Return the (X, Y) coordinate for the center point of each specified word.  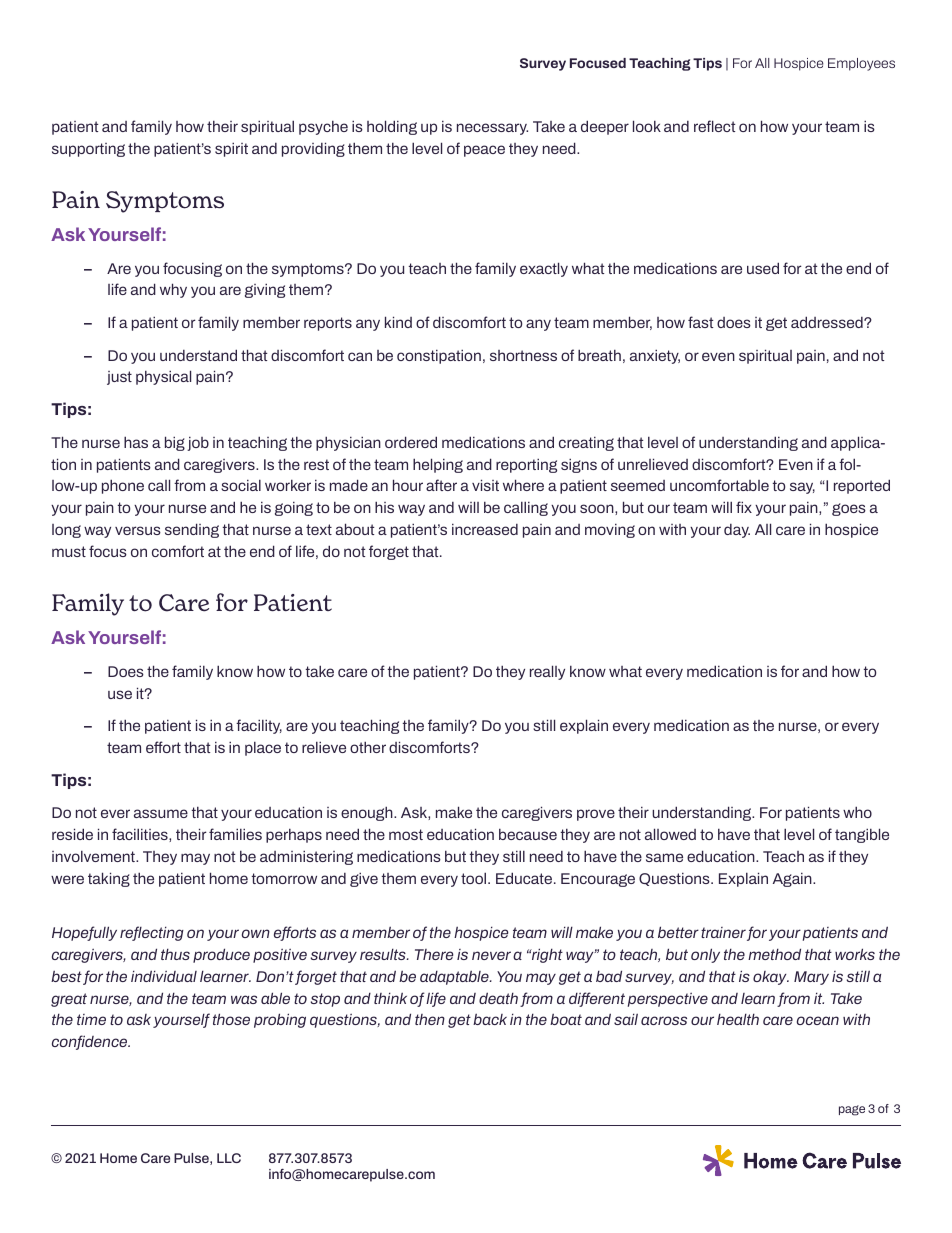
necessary (492, 129)
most (406, 834)
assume (161, 813)
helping (438, 465)
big (175, 443)
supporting (88, 150)
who (857, 812)
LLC (229, 1158)
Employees (861, 64)
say (802, 488)
